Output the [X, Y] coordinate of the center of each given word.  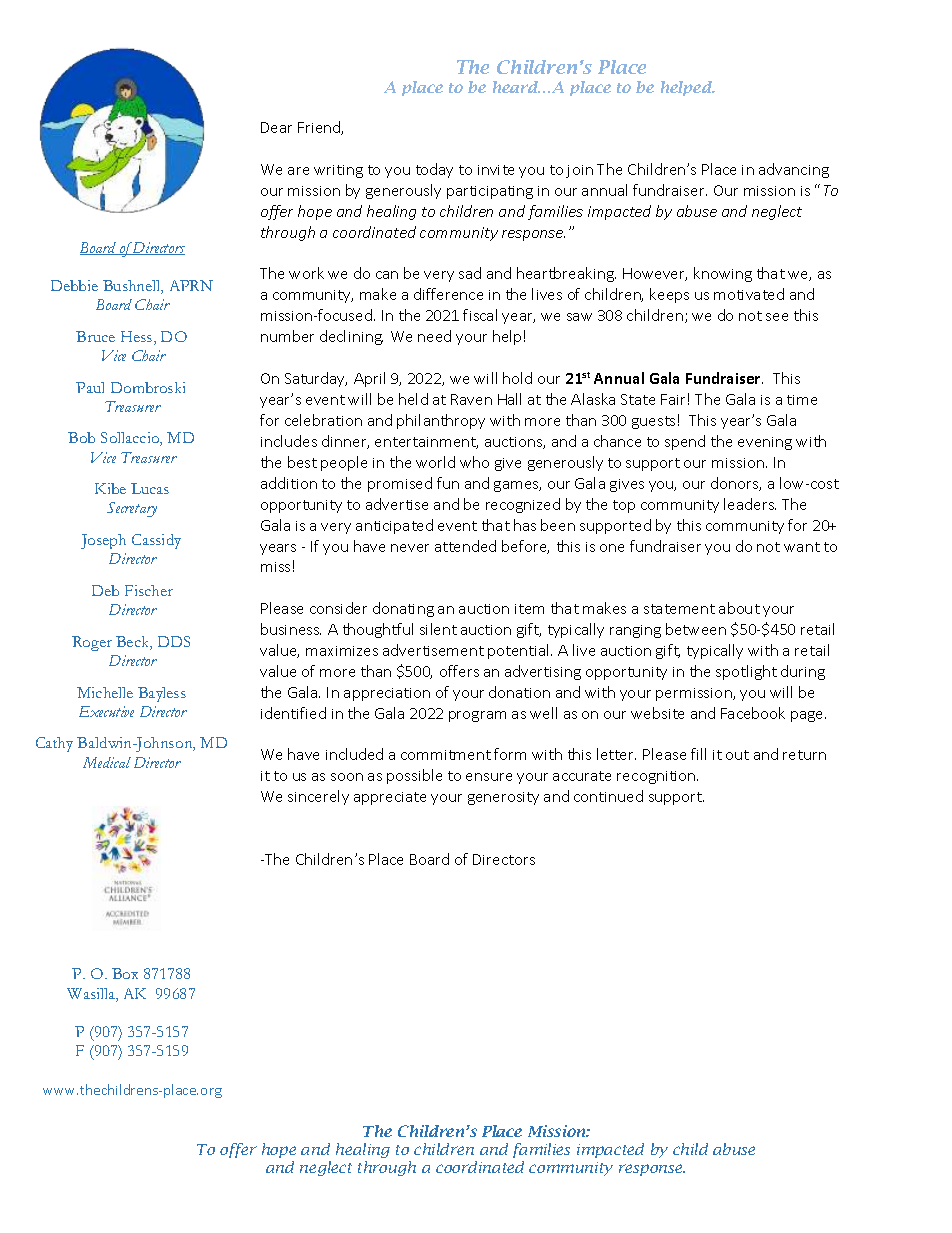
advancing [794, 170]
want [802, 547]
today [434, 170]
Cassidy [156, 541]
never [410, 548]
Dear [276, 127]
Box [125, 973]
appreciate [390, 798]
